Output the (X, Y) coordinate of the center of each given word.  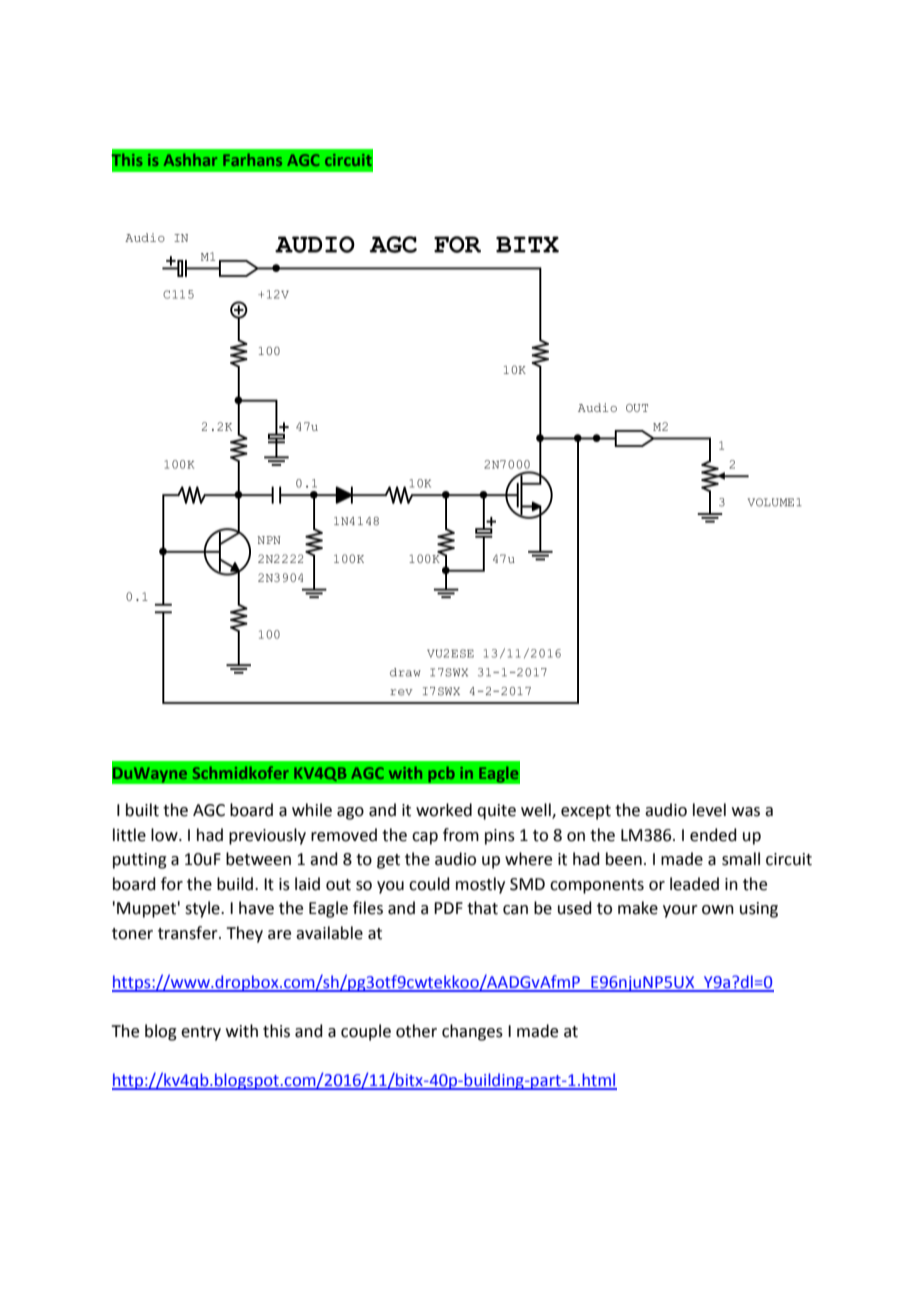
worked (444, 810)
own (718, 910)
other (416, 1031)
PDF (448, 908)
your (680, 911)
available (329, 933)
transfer (189, 933)
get (388, 861)
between (258, 859)
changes (472, 1032)
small (741, 859)
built (142, 810)
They (244, 934)
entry (201, 1033)
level (709, 810)
